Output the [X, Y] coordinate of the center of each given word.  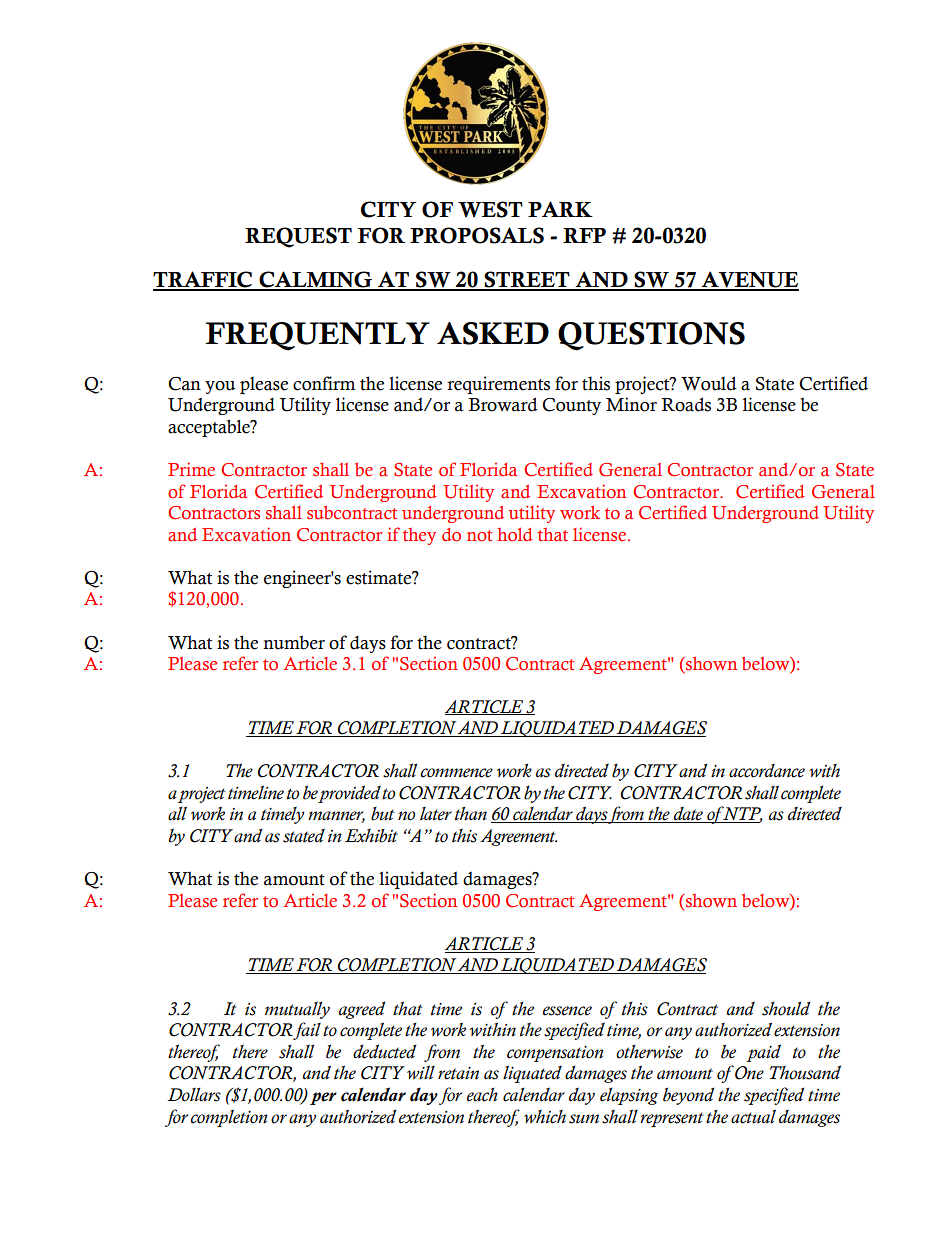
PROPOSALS [477, 235]
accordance [767, 770]
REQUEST [298, 237]
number [294, 642]
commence [456, 773]
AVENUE [749, 280]
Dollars [194, 1095]
